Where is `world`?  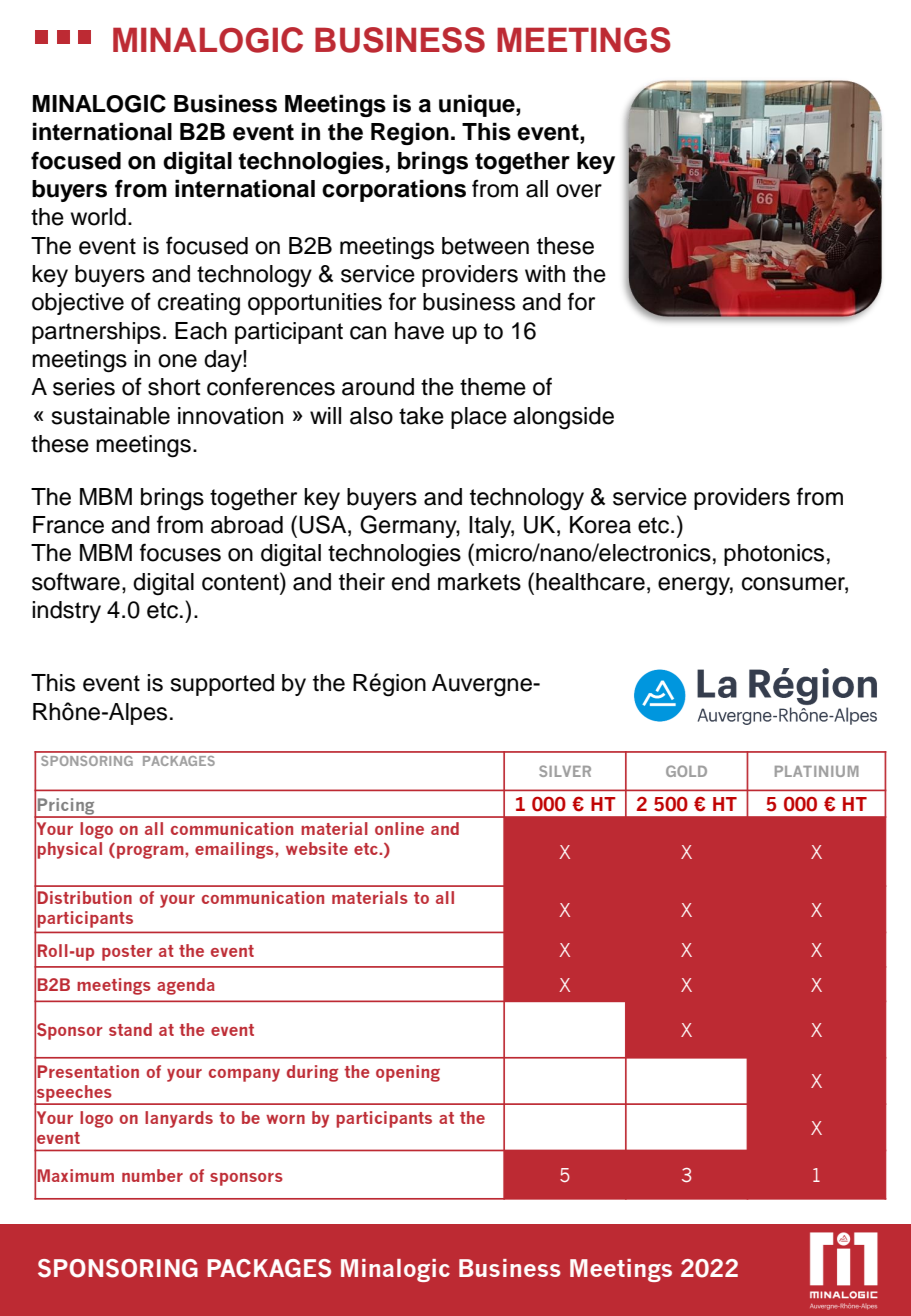
world is located at coordinates (98, 217).
